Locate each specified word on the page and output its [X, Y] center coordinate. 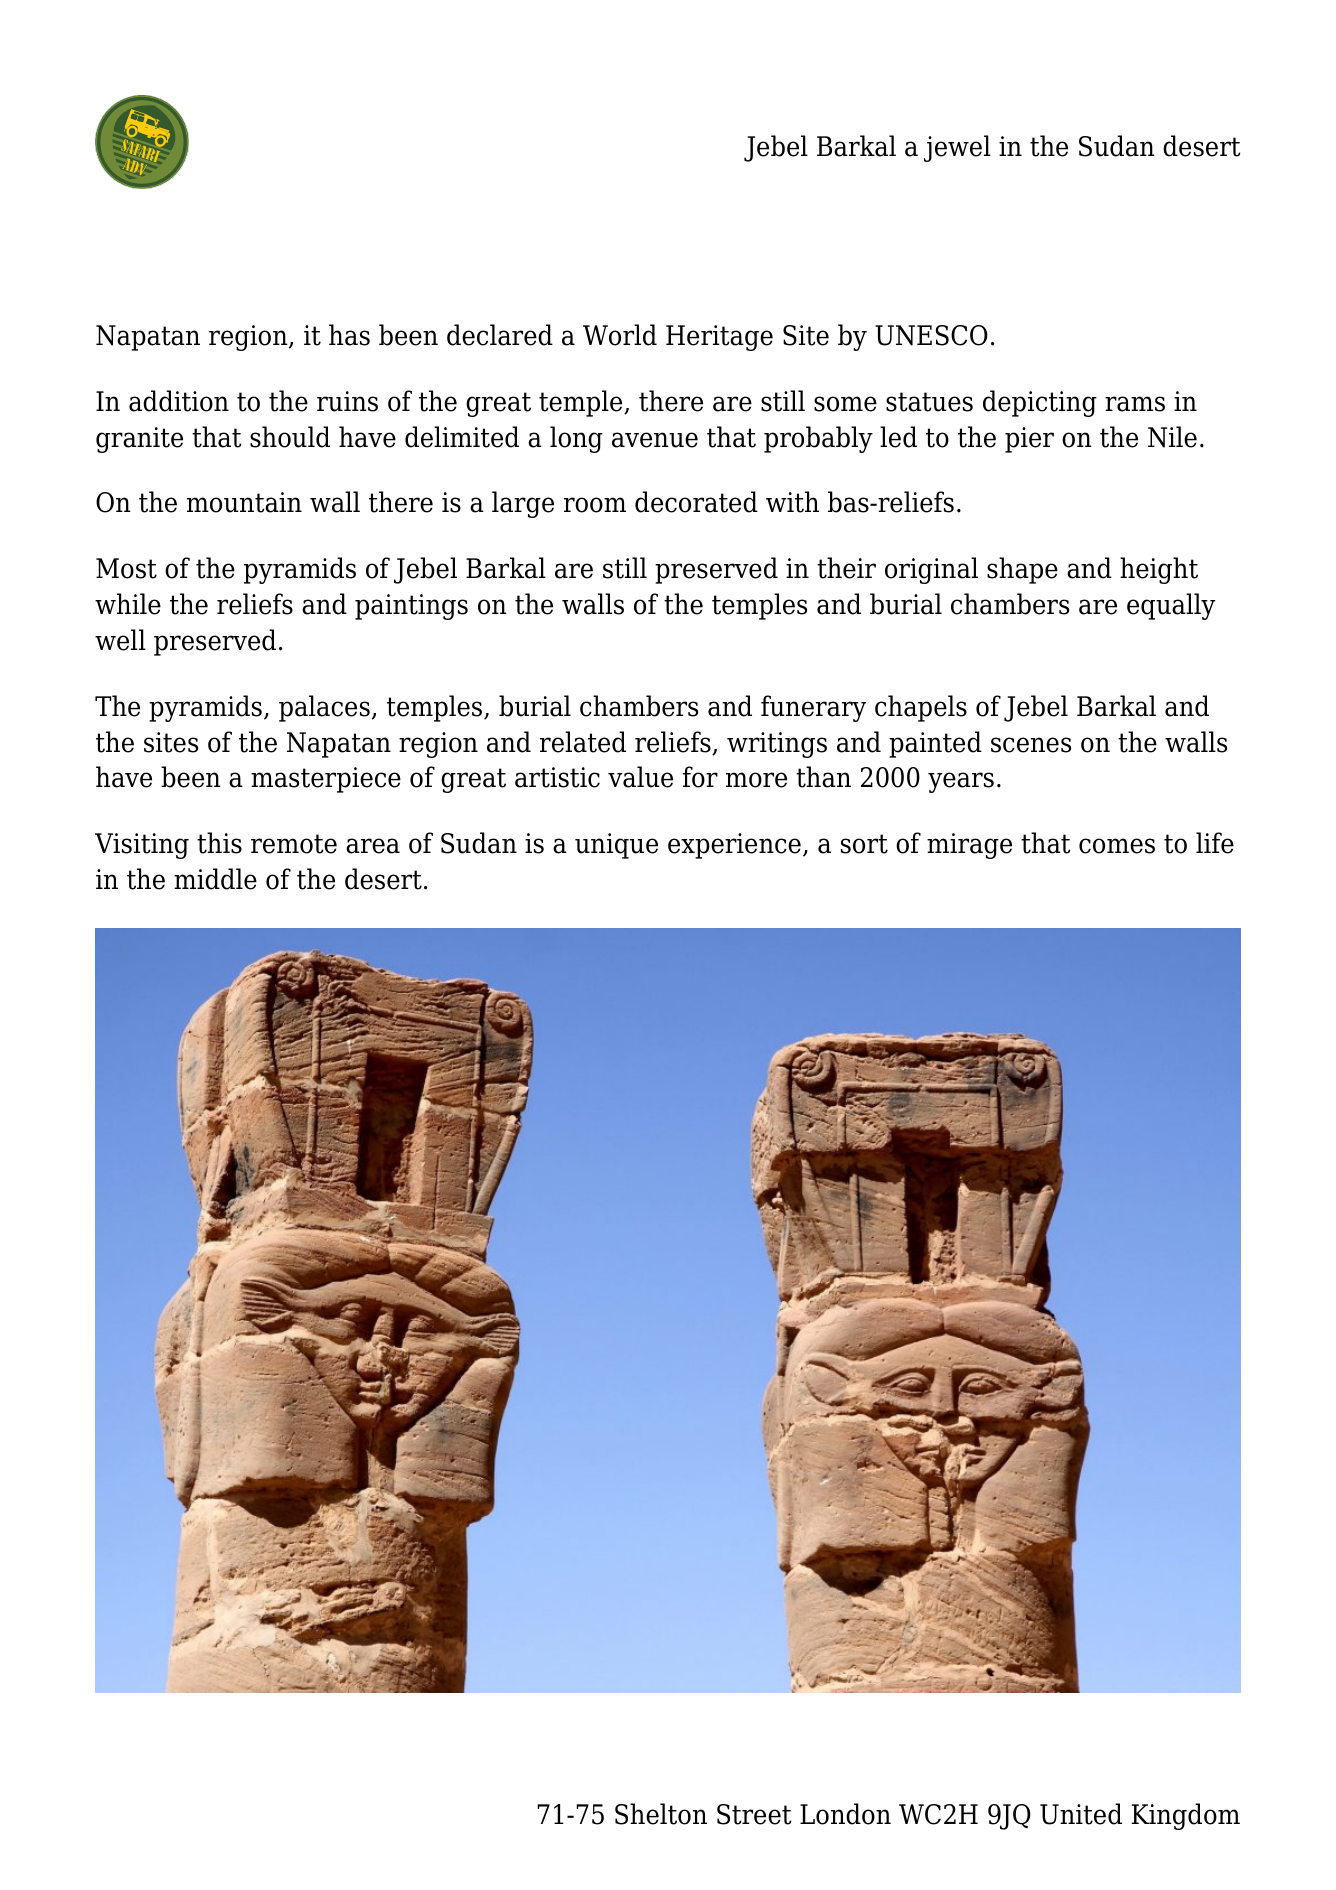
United [1081, 1814]
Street [754, 1814]
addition [179, 401]
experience [734, 846]
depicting [1040, 403]
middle [215, 879]
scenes [1031, 745]
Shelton [661, 1814]
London [845, 1814]
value [640, 777]
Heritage [719, 338]
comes [1117, 846]
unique [616, 846]
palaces [324, 708]
